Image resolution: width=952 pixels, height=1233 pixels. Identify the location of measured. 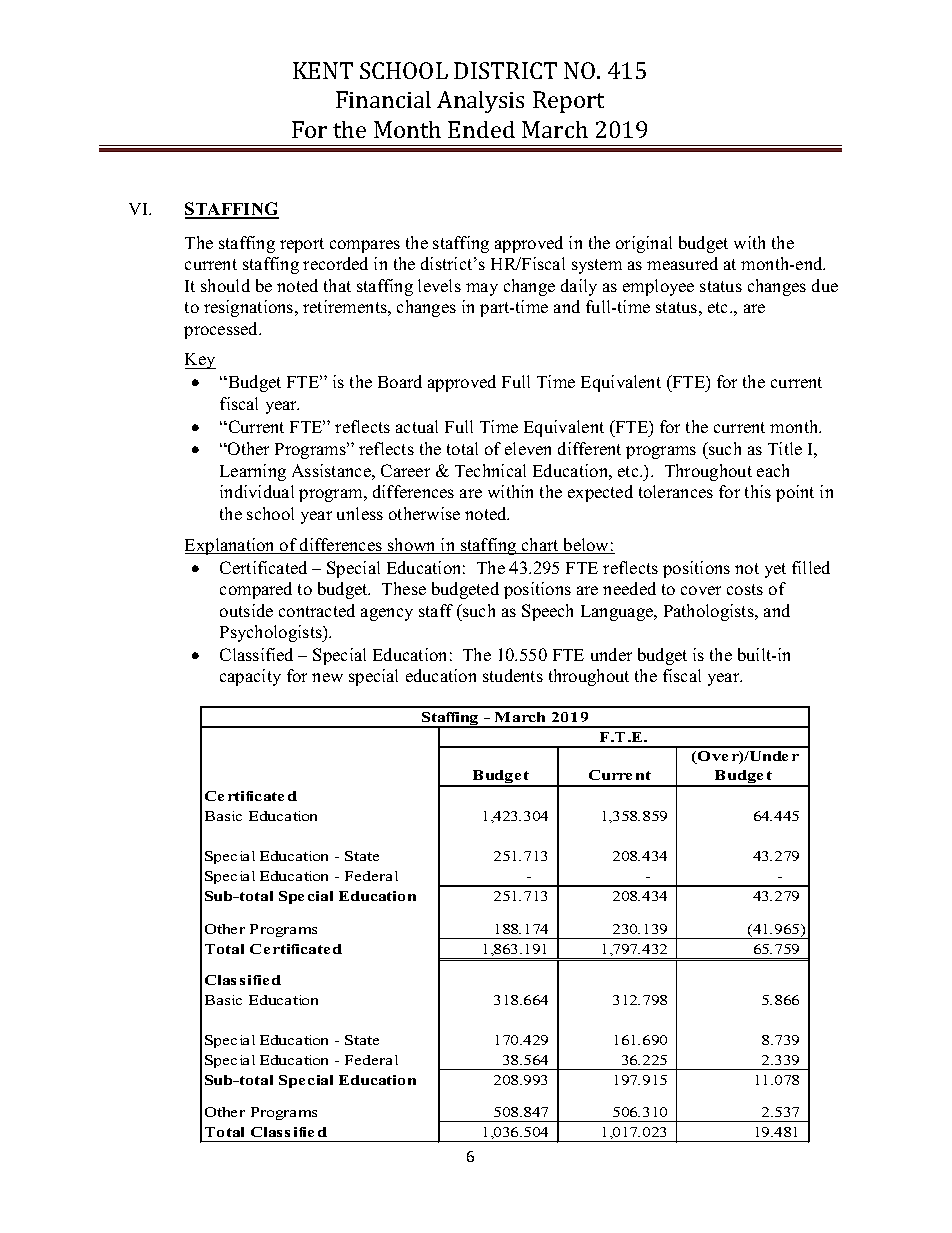
(682, 263).
